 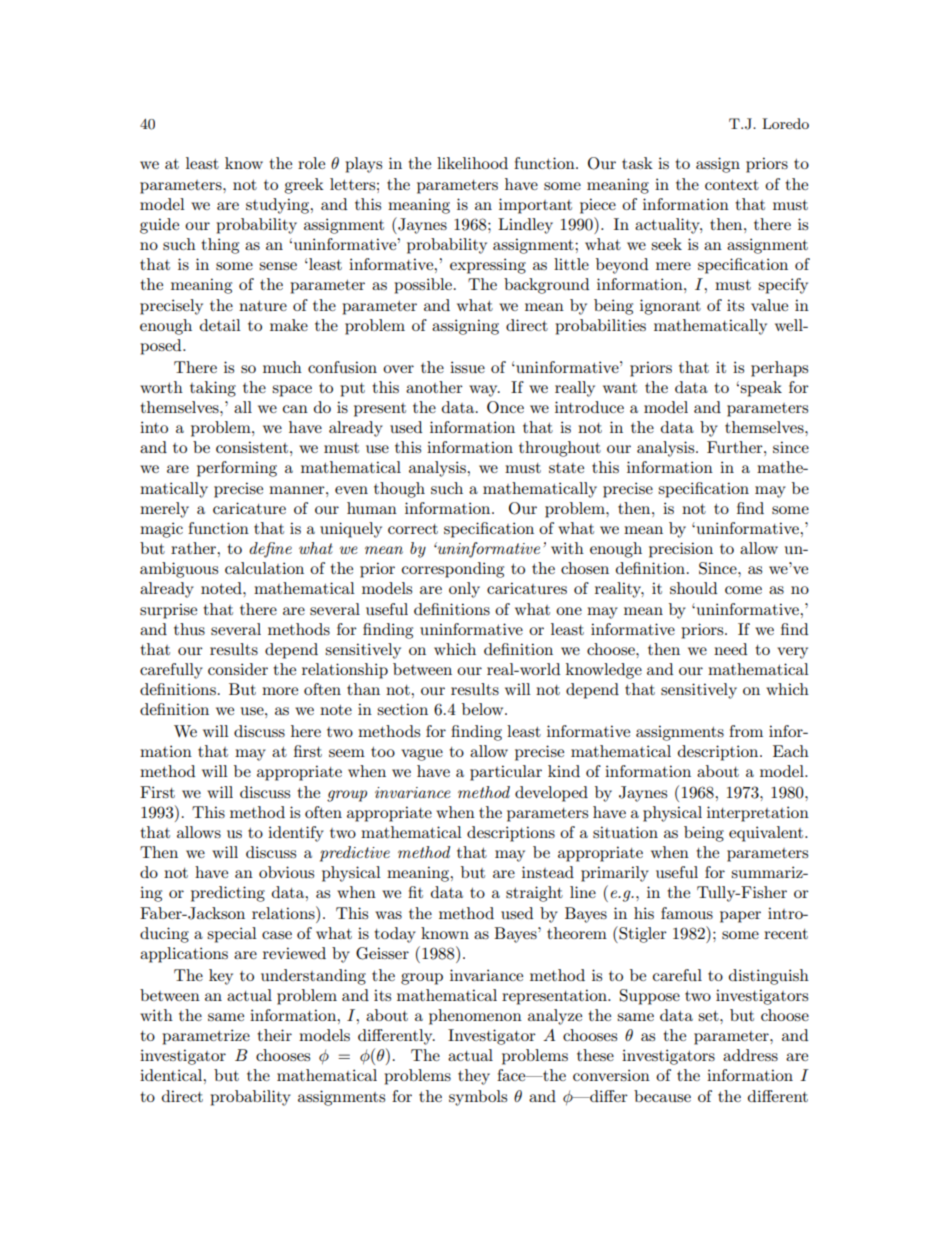 What do you see at coordinates (732, 185) in the document?
I see `context` at bounding box center [732, 185].
